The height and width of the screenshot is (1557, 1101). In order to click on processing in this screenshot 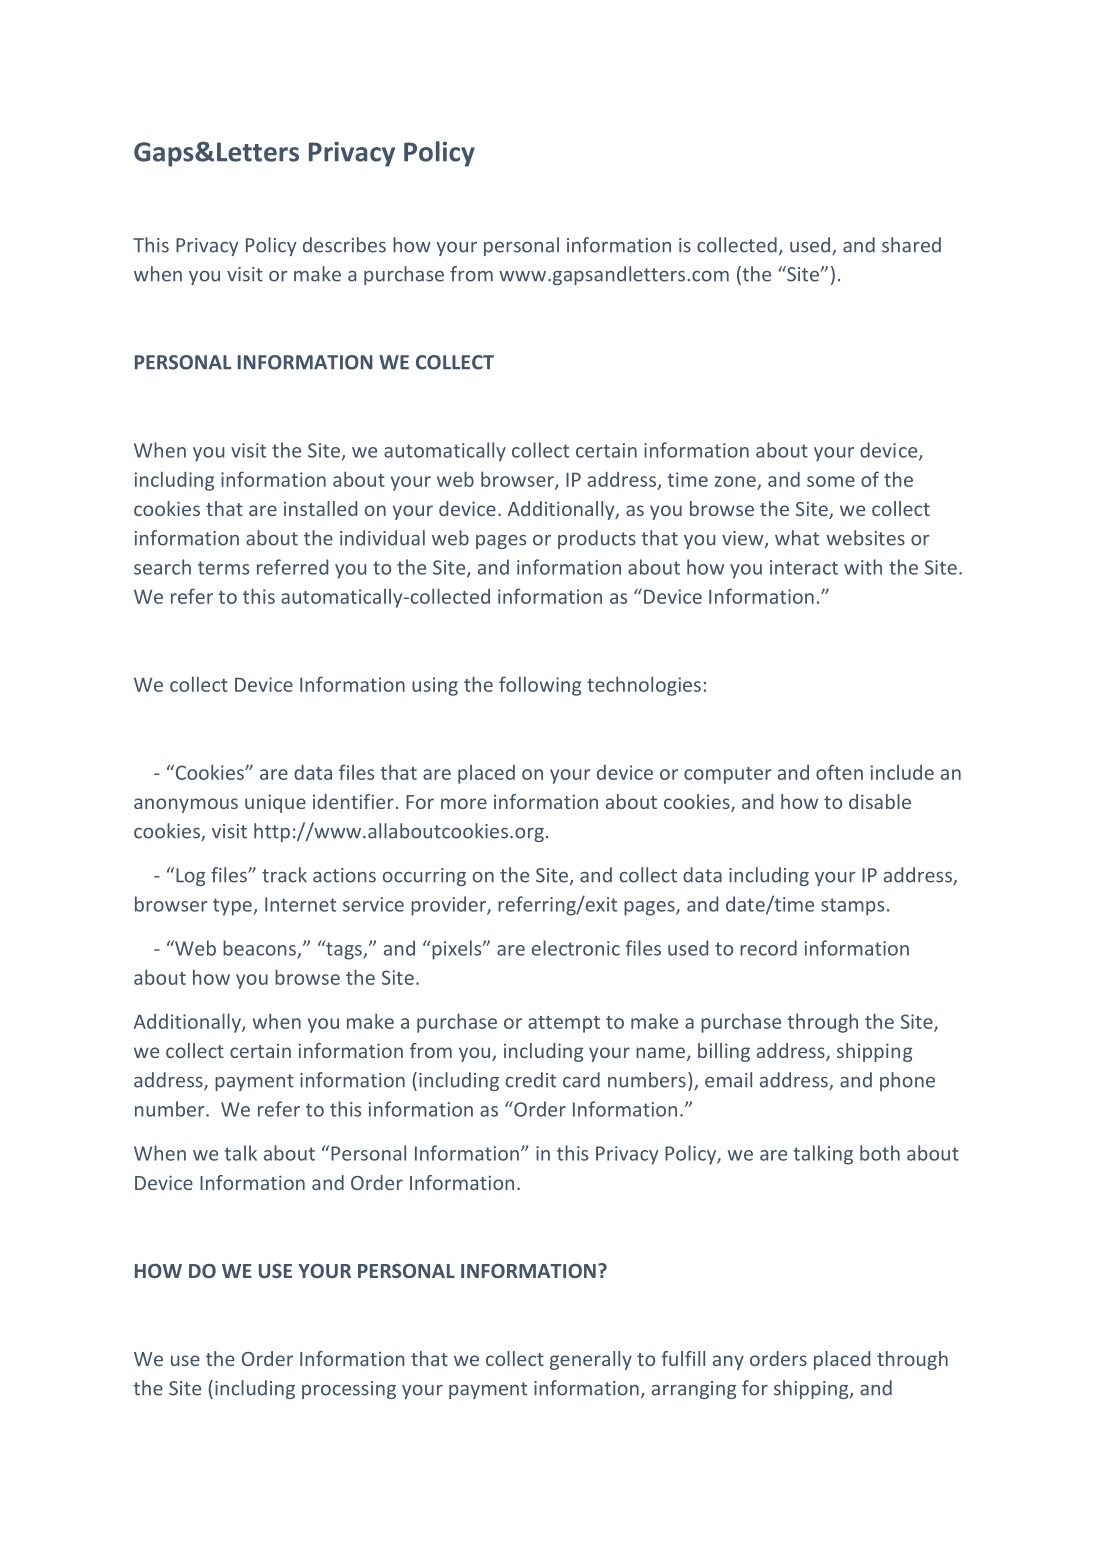, I will do `click(349, 1390)`.
